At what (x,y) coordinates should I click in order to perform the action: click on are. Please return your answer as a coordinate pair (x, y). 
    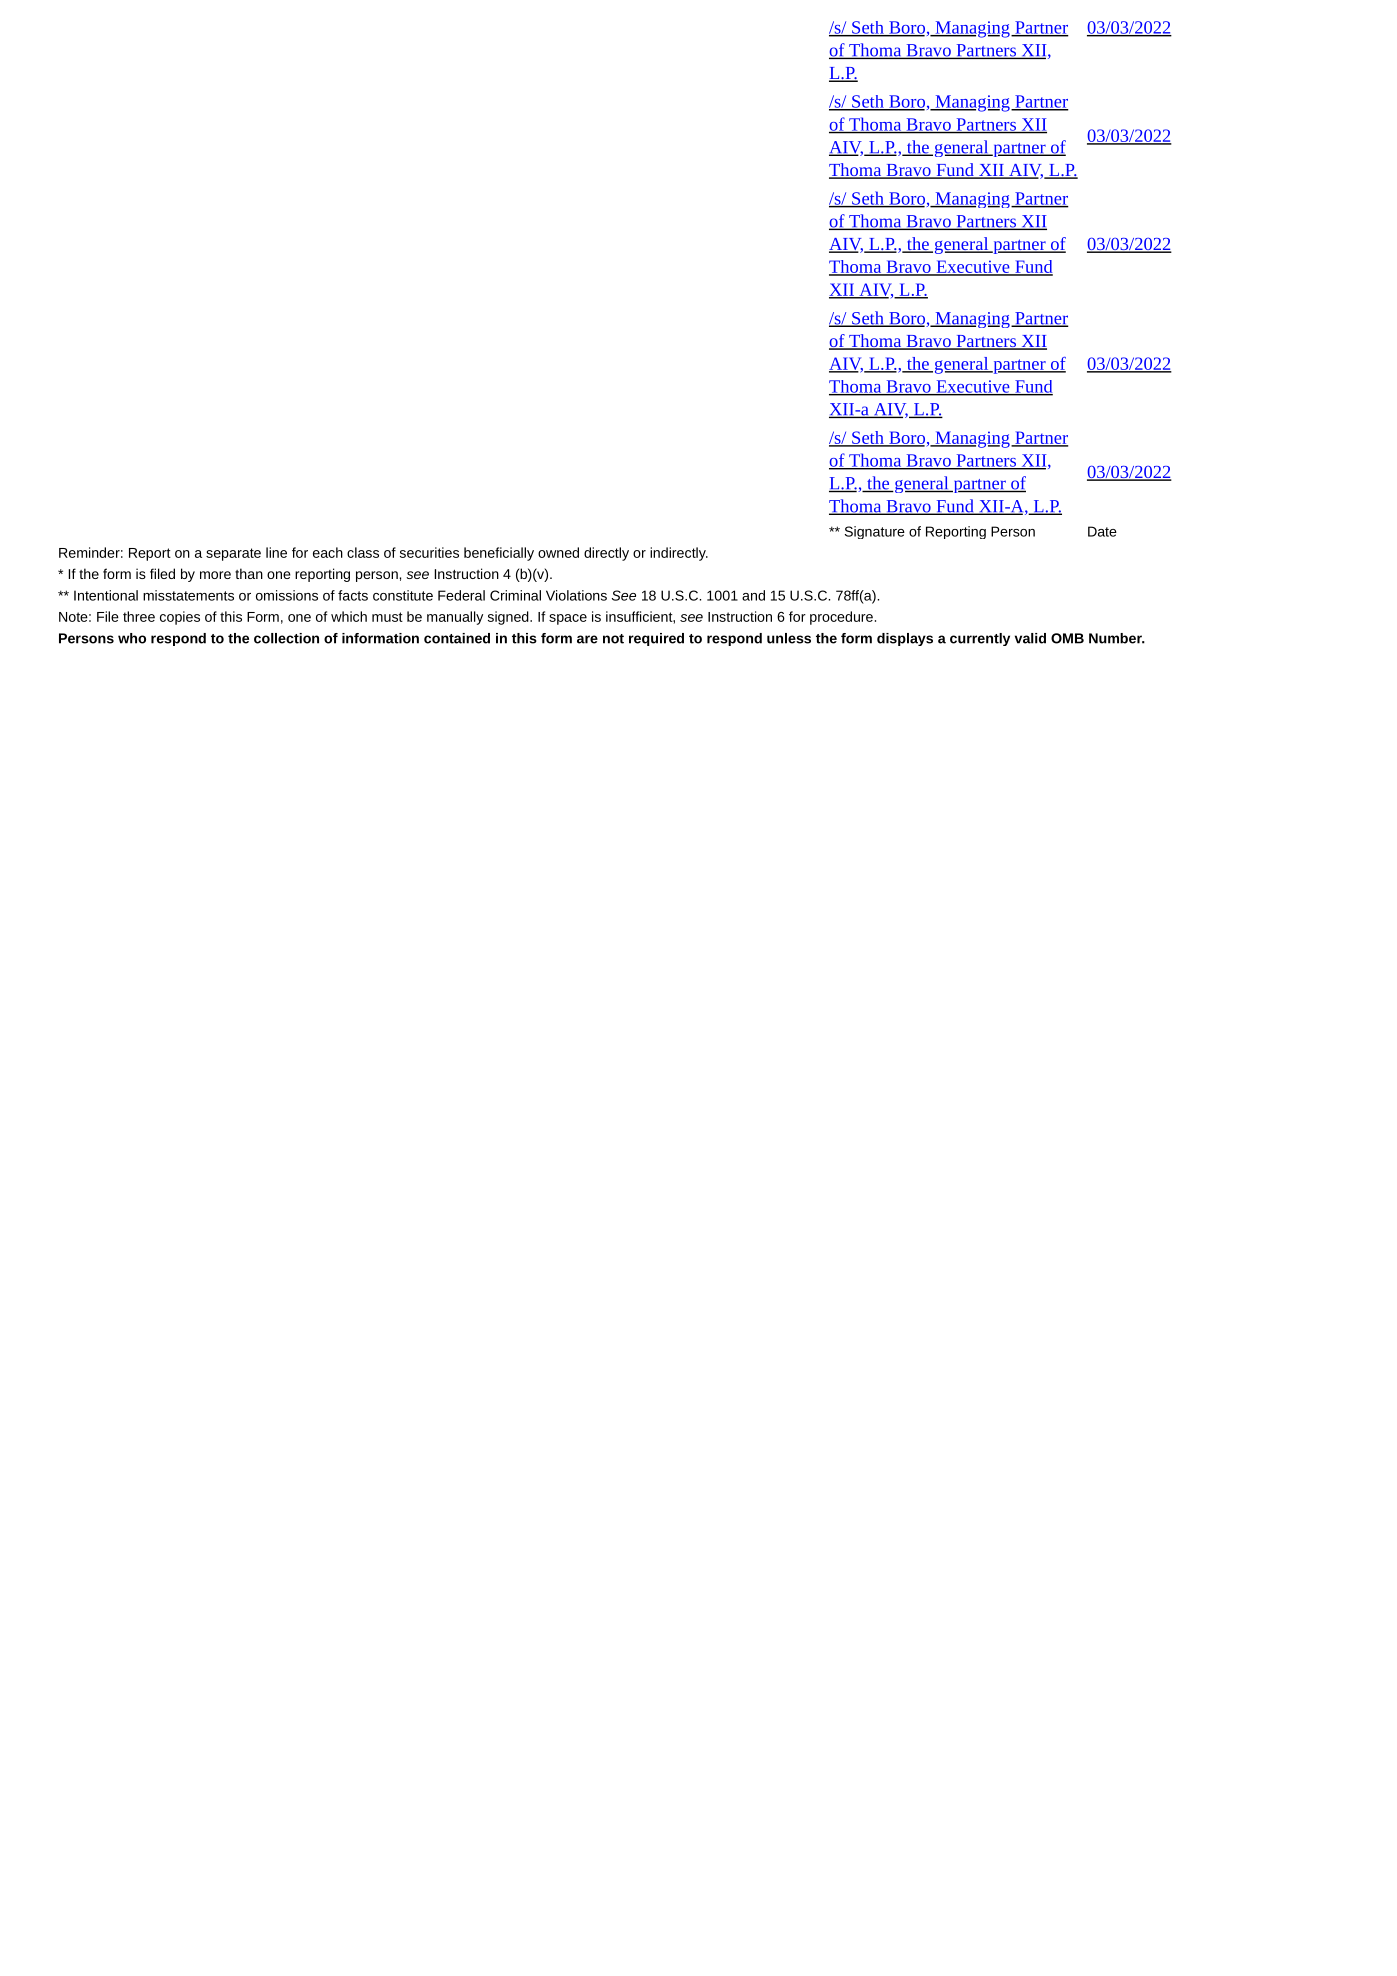
    Looking at the image, I should click on (587, 639).
